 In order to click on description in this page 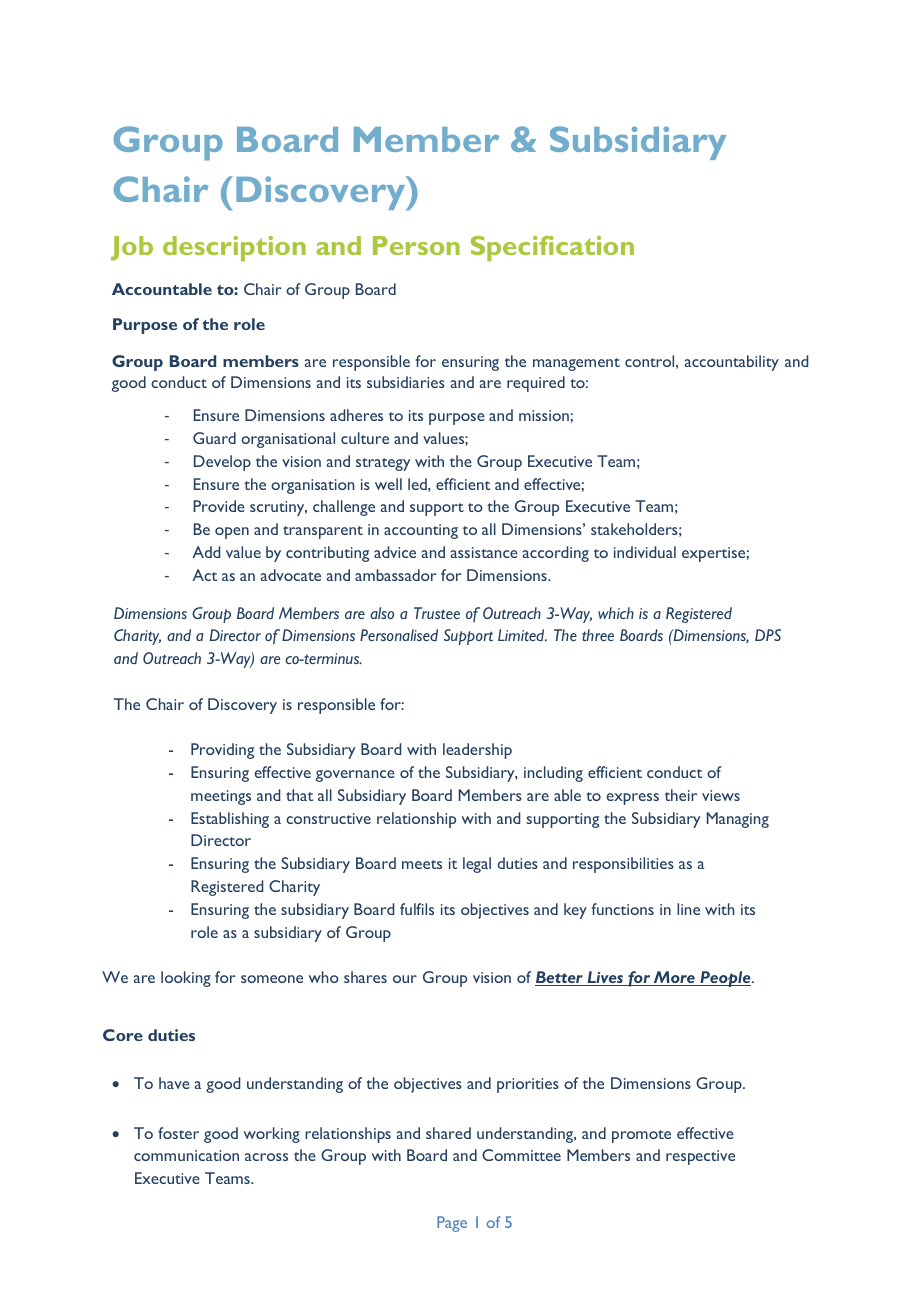, I will do `click(234, 248)`.
